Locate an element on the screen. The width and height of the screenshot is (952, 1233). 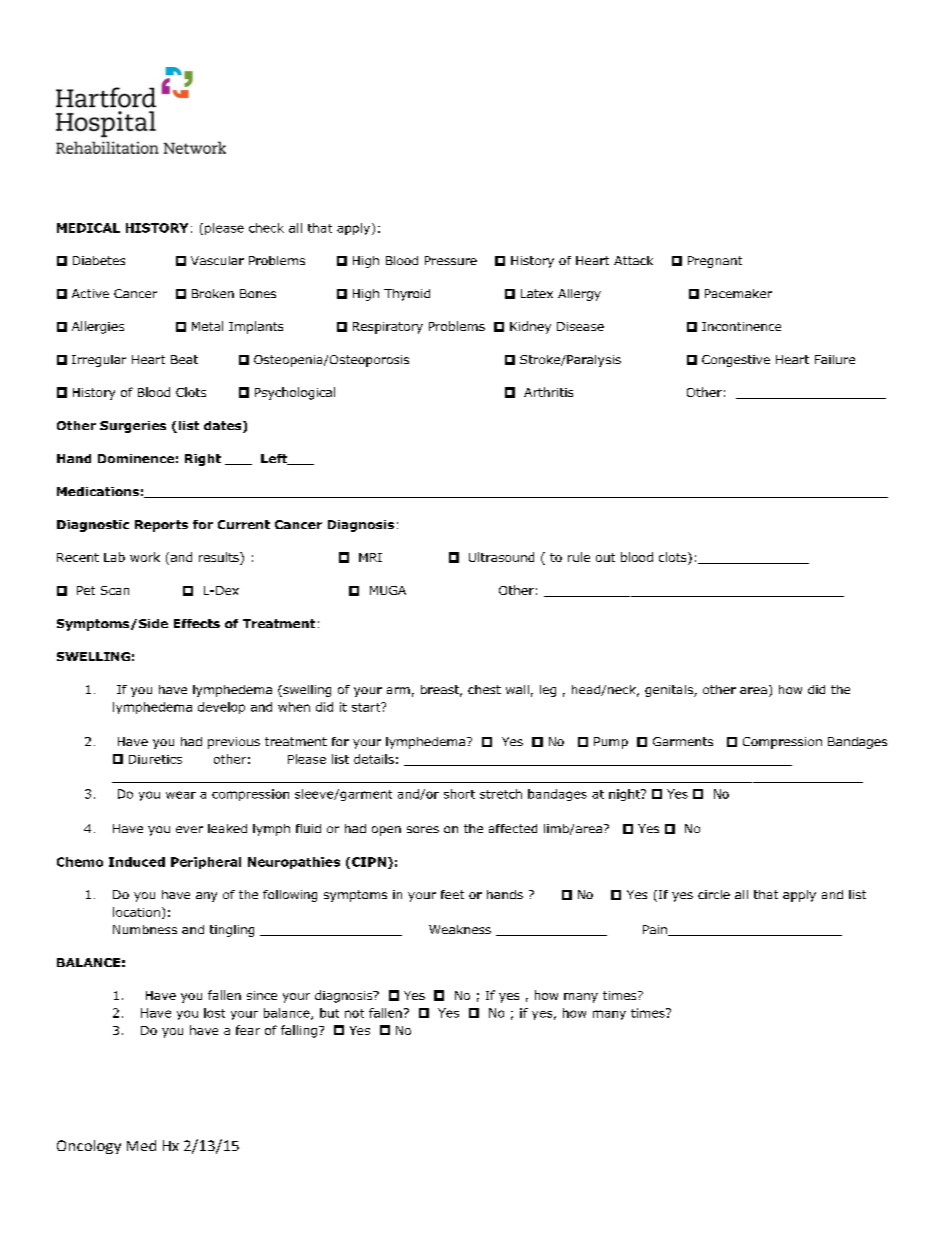
Congestive is located at coordinates (736, 361).
